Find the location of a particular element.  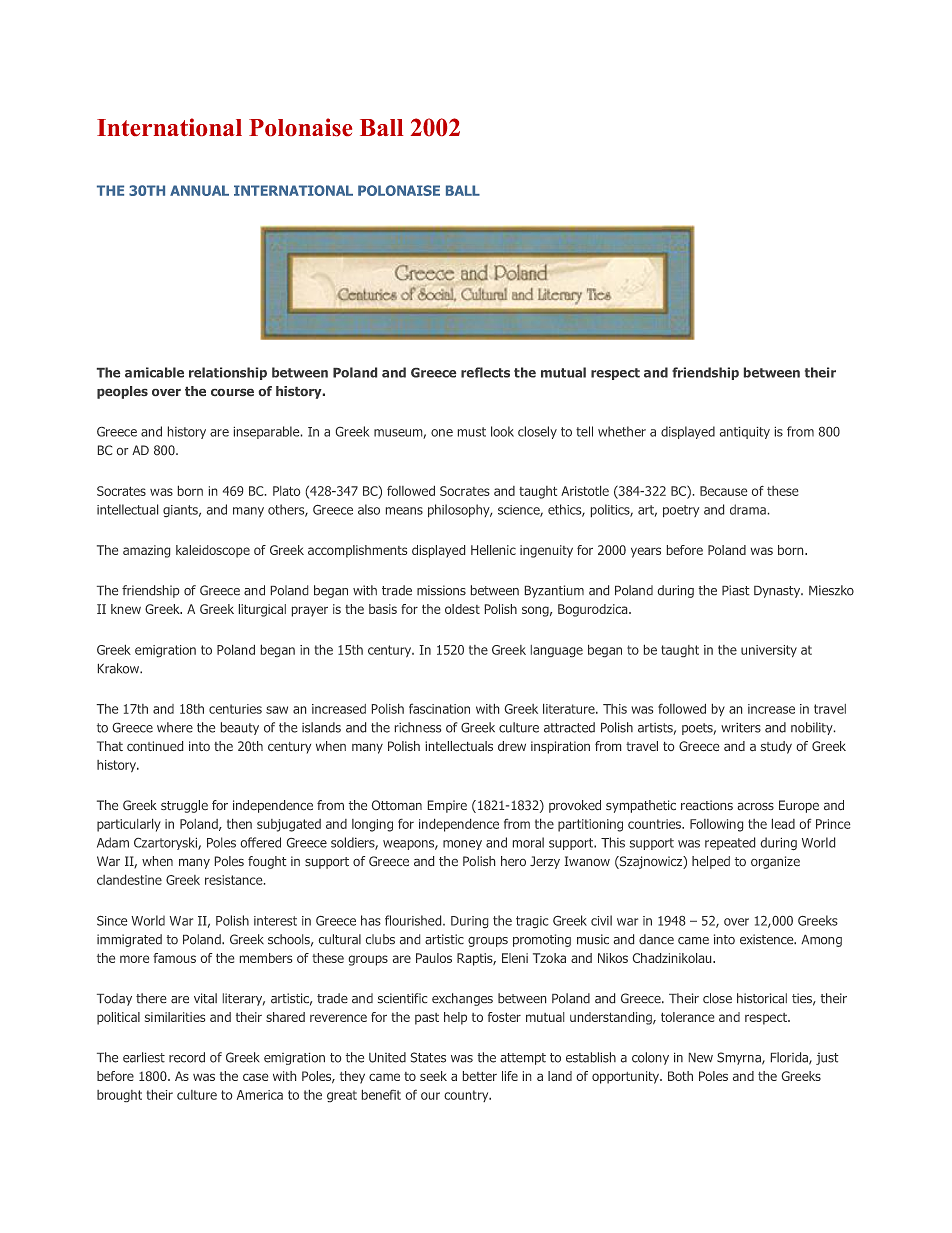

ANNUAL is located at coordinates (199, 190).
